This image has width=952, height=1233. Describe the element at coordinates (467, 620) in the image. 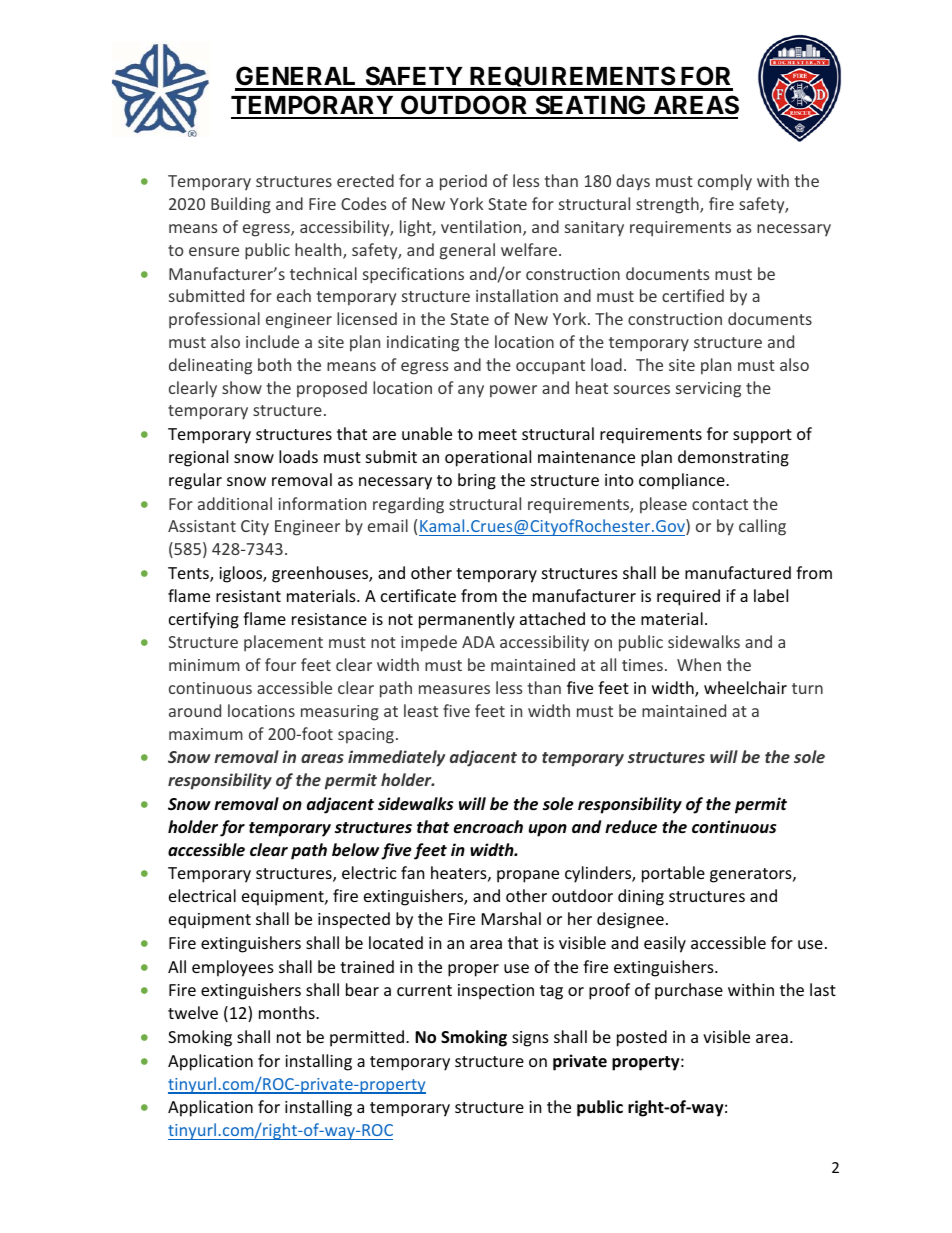

I see `permanently` at that location.
